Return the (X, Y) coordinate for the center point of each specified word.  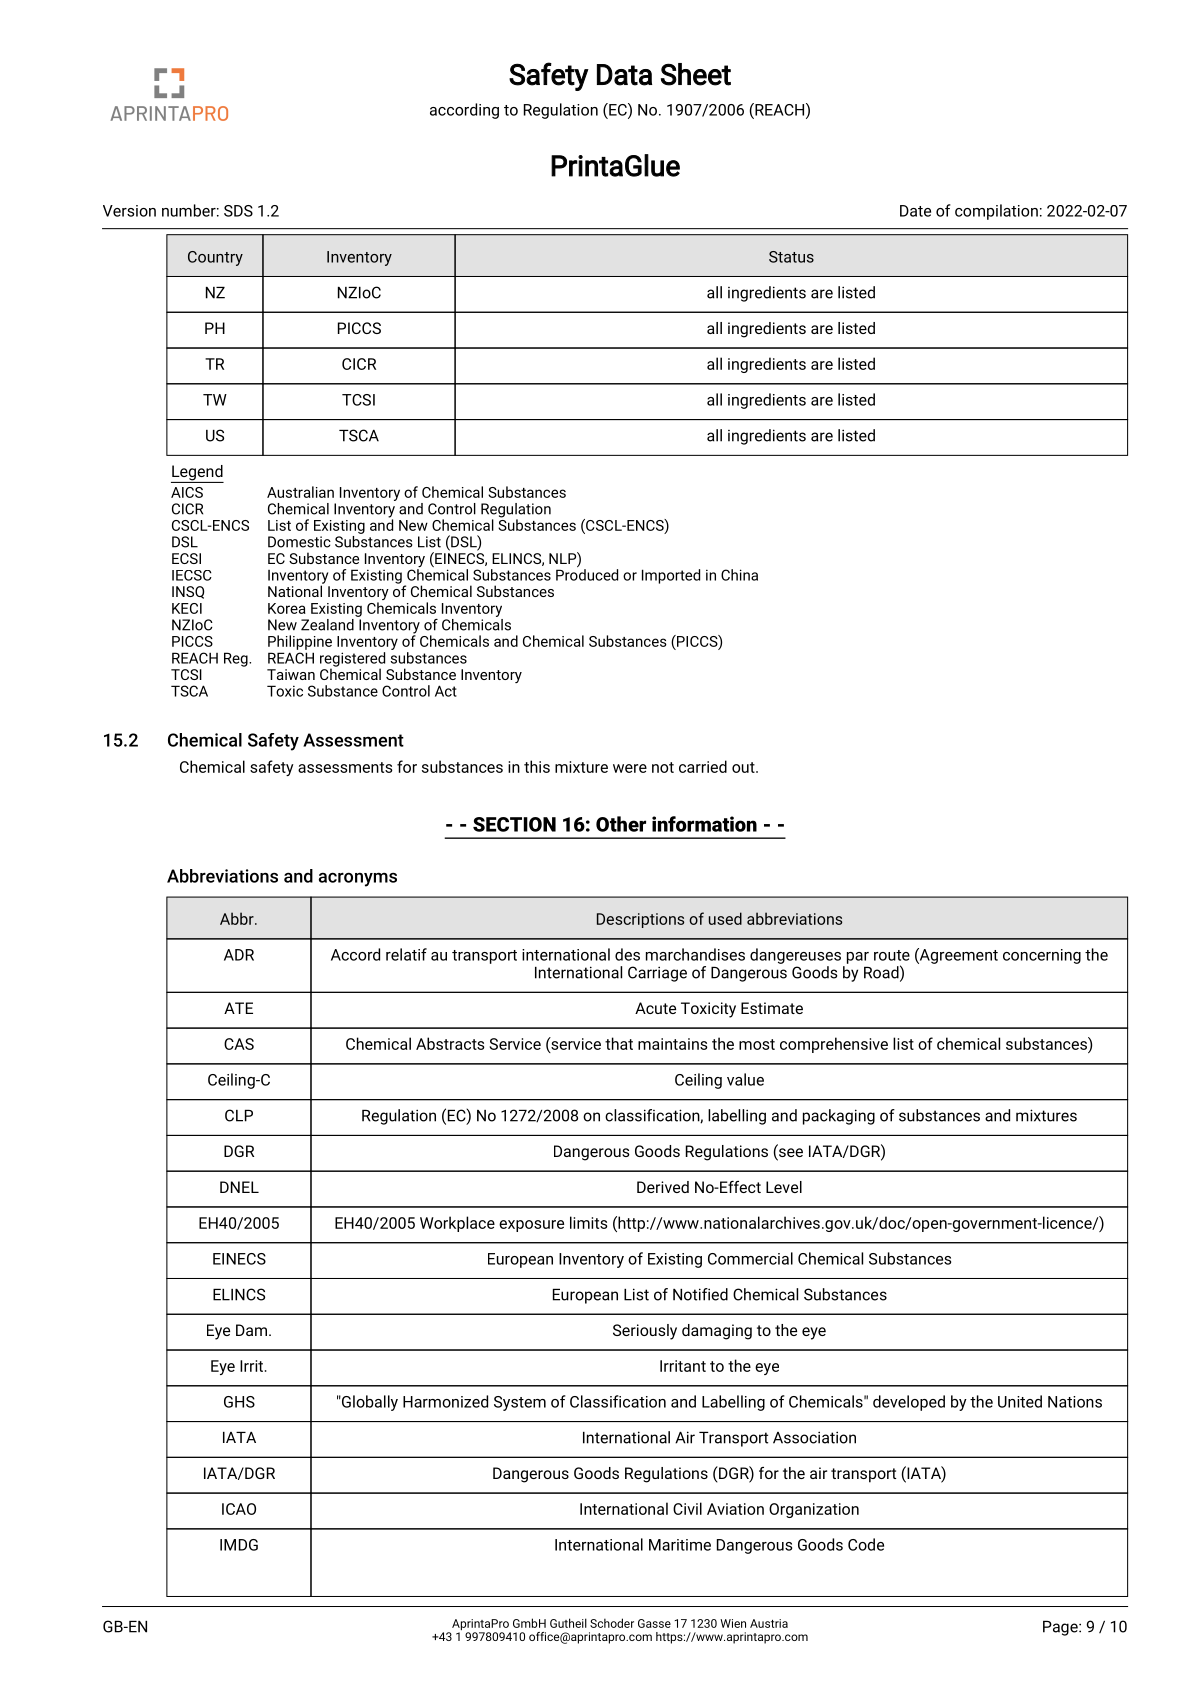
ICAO (239, 1509)
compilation (996, 212)
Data (624, 75)
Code (866, 1544)
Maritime (680, 1545)
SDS (238, 211)
